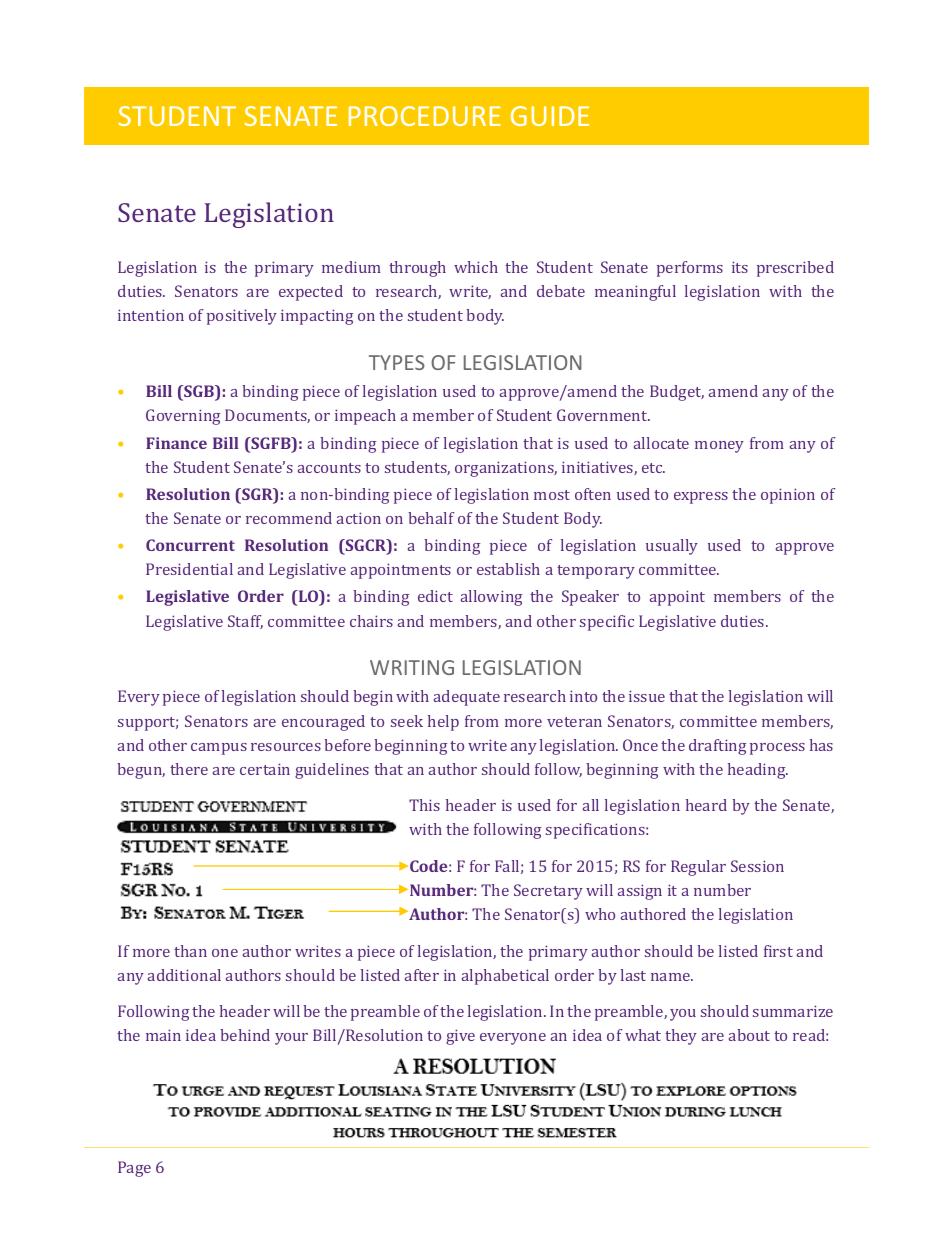 The image size is (952, 1233). I want to click on about, so click(749, 1035).
